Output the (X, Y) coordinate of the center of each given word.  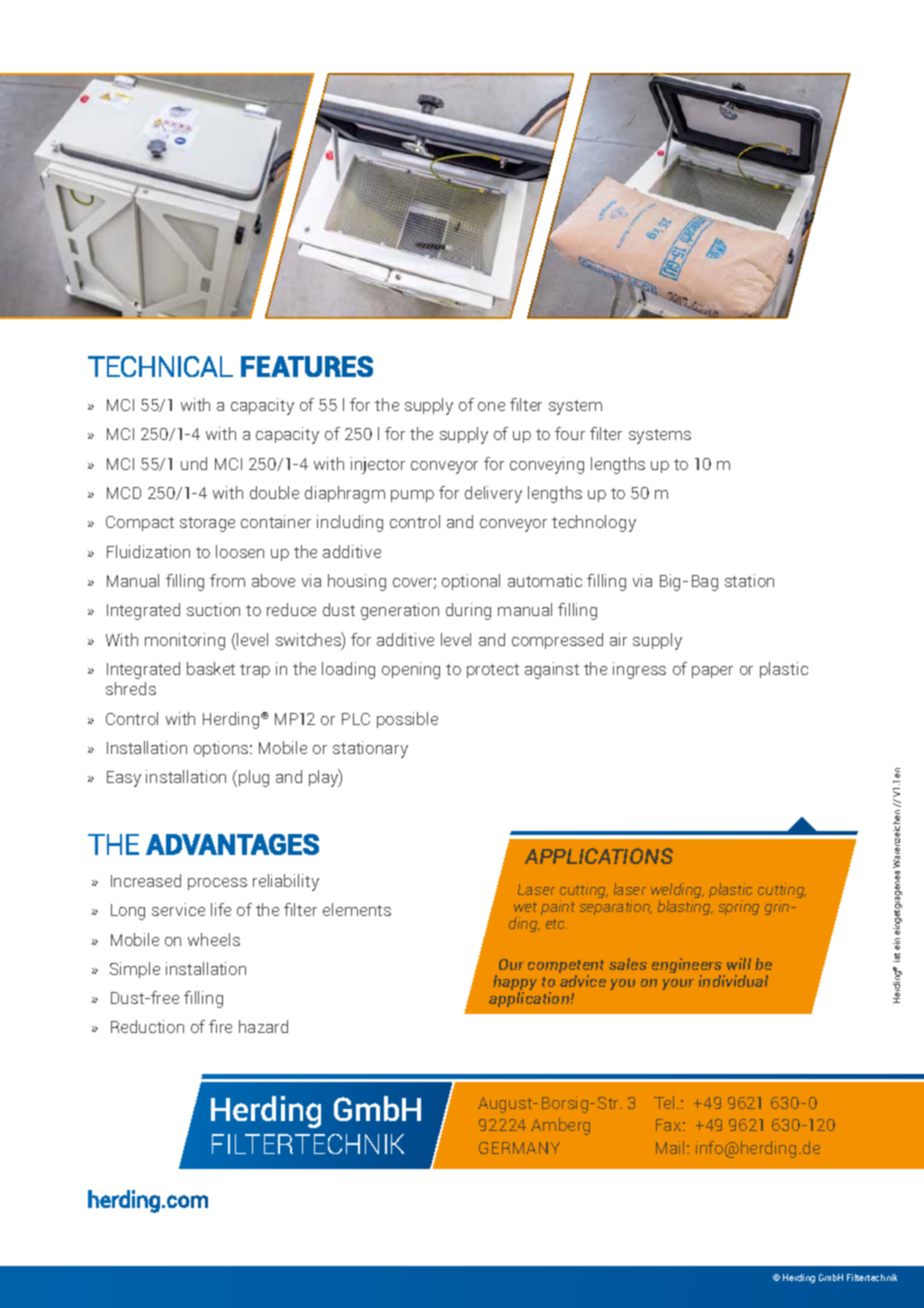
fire (220, 1026)
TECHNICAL (160, 366)
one (491, 406)
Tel (664, 1102)
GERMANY (519, 1148)
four (570, 433)
